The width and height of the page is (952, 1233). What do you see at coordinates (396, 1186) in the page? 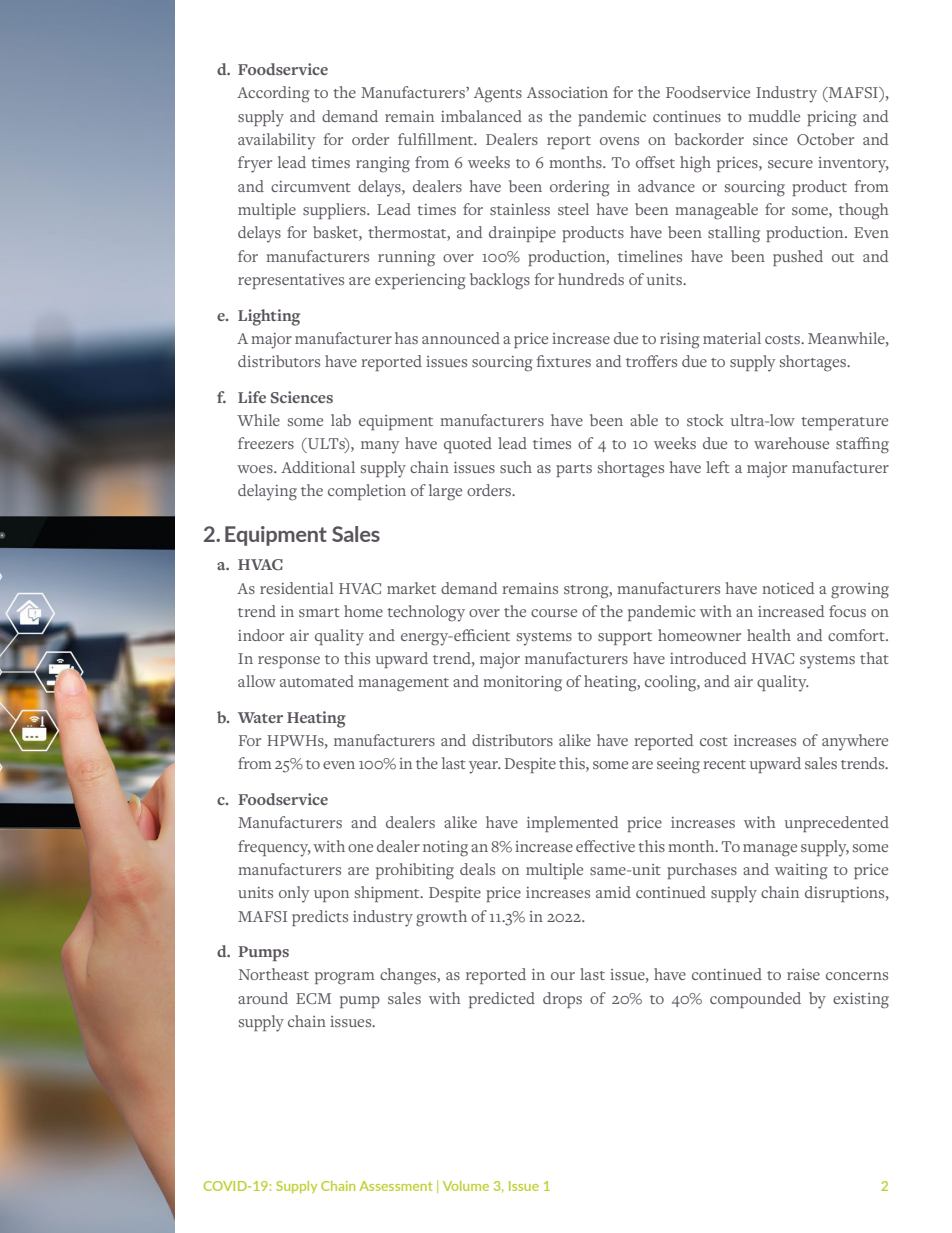
I see `Assessment` at bounding box center [396, 1186].
